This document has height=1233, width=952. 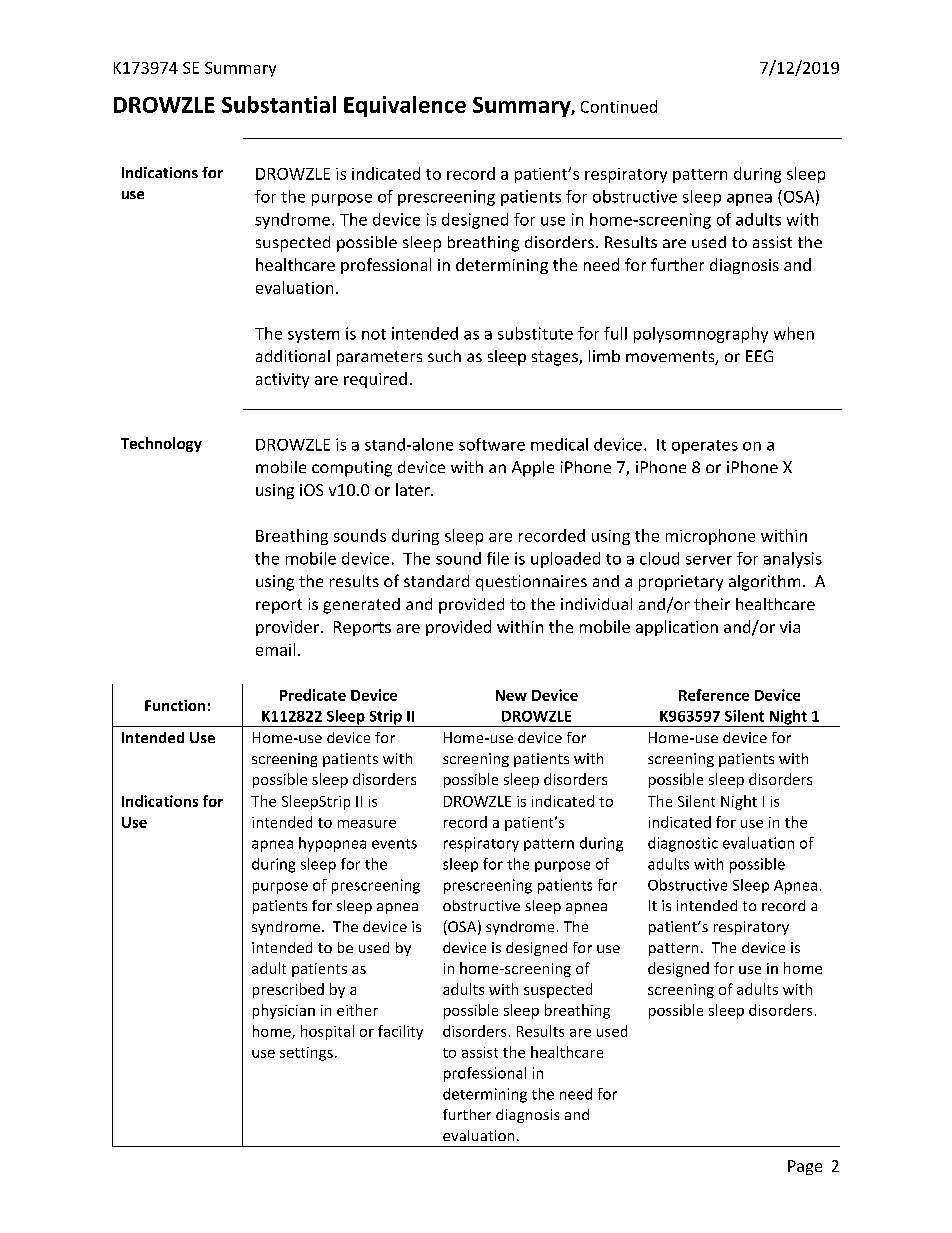 What do you see at coordinates (444, 356) in the document?
I see `such` at bounding box center [444, 356].
